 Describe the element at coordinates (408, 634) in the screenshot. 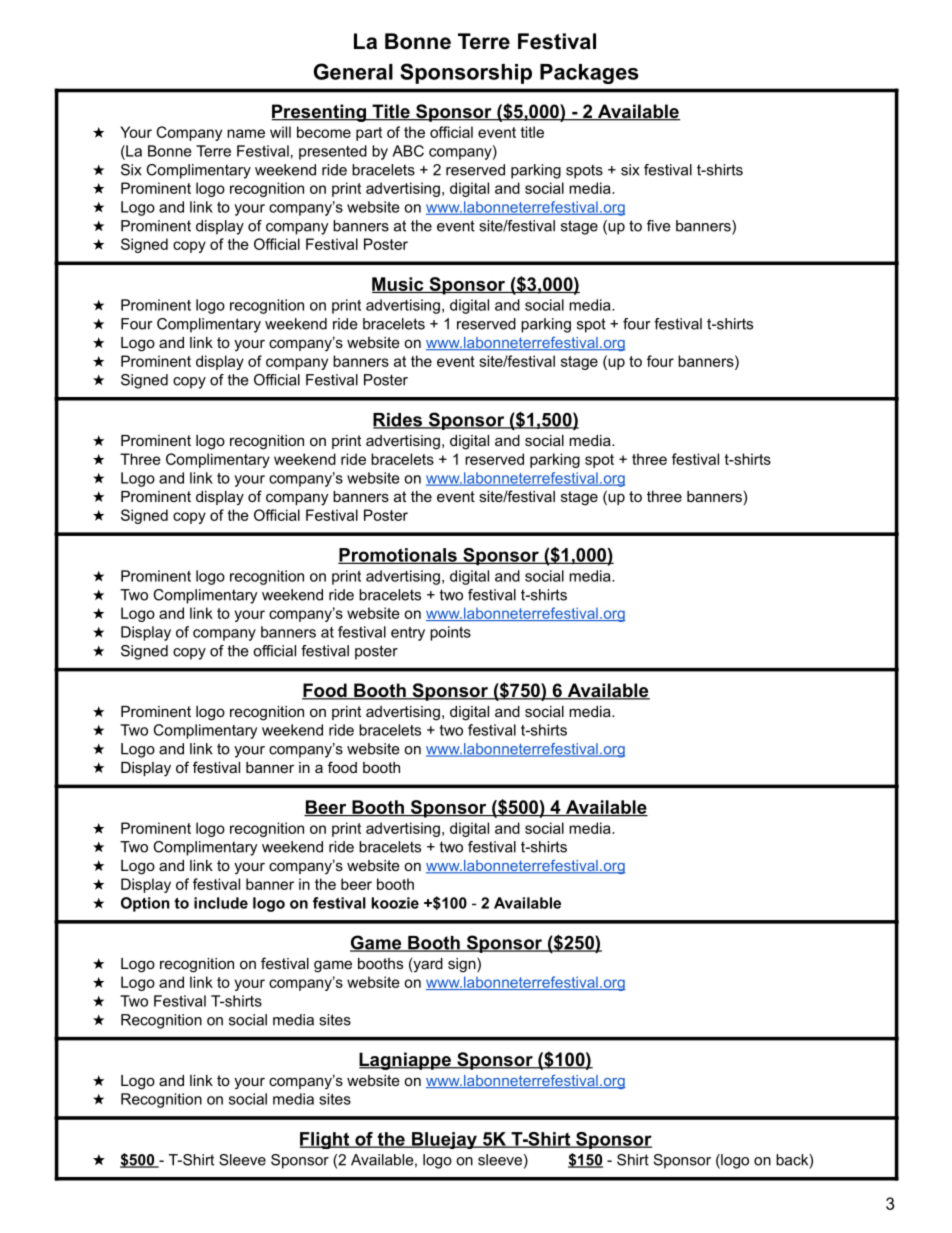

I see `entry` at that location.
